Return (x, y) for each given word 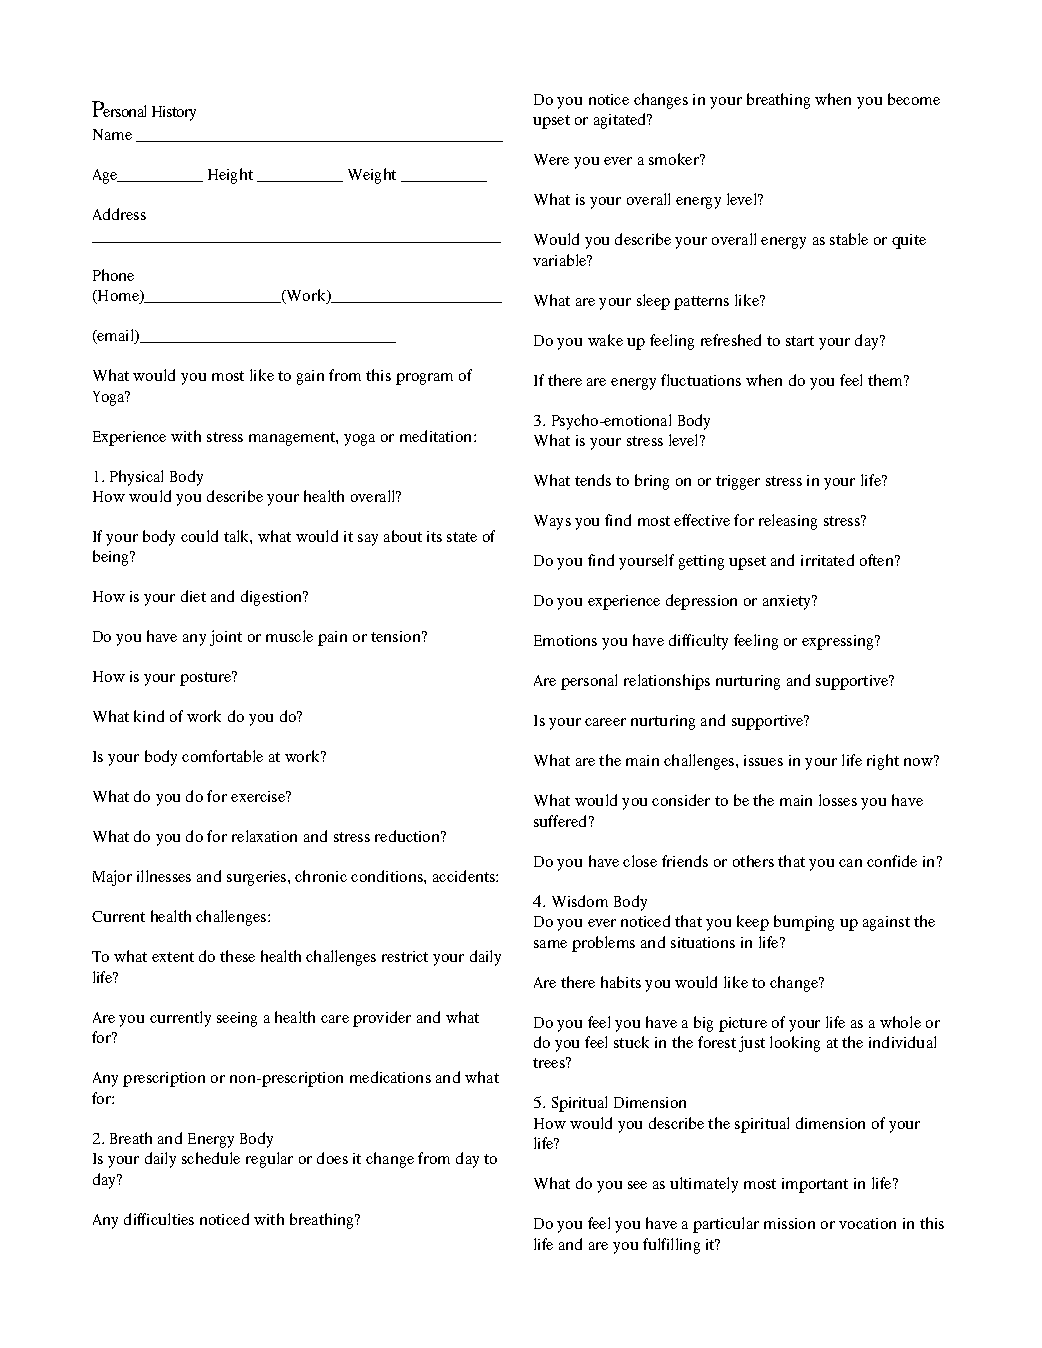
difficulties (159, 1219)
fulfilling (671, 1246)
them (887, 380)
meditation (437, 436)
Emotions (565, 640)
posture (207, 678)
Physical (136, 478)
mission (789, 1223)
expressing (839, 642)
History (174, 113)
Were (551, 159)
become (914, 99)
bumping (804, 923)
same (550, 944)
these (237, 956)
